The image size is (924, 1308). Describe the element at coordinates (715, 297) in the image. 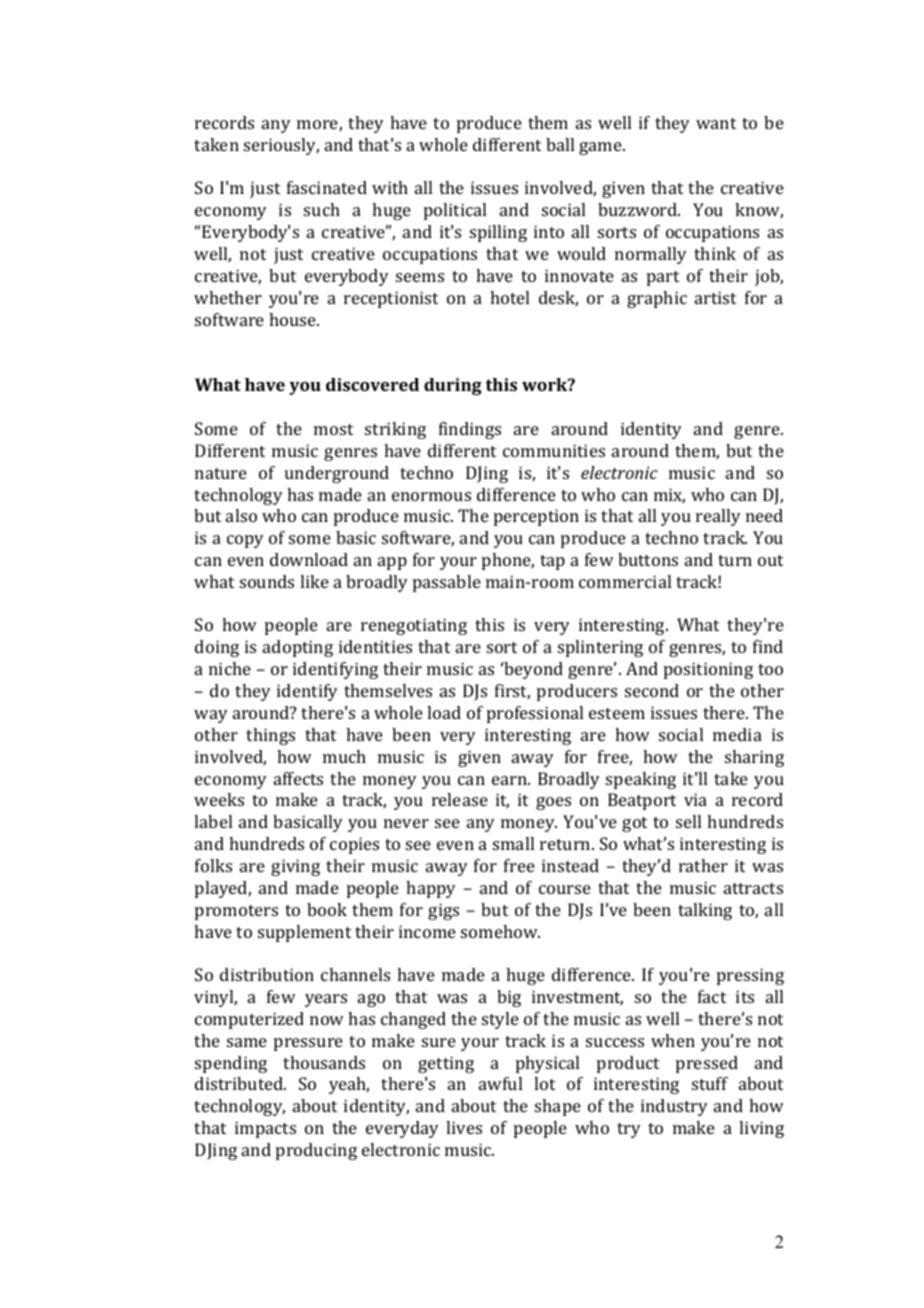

I see `artist` at that location.
